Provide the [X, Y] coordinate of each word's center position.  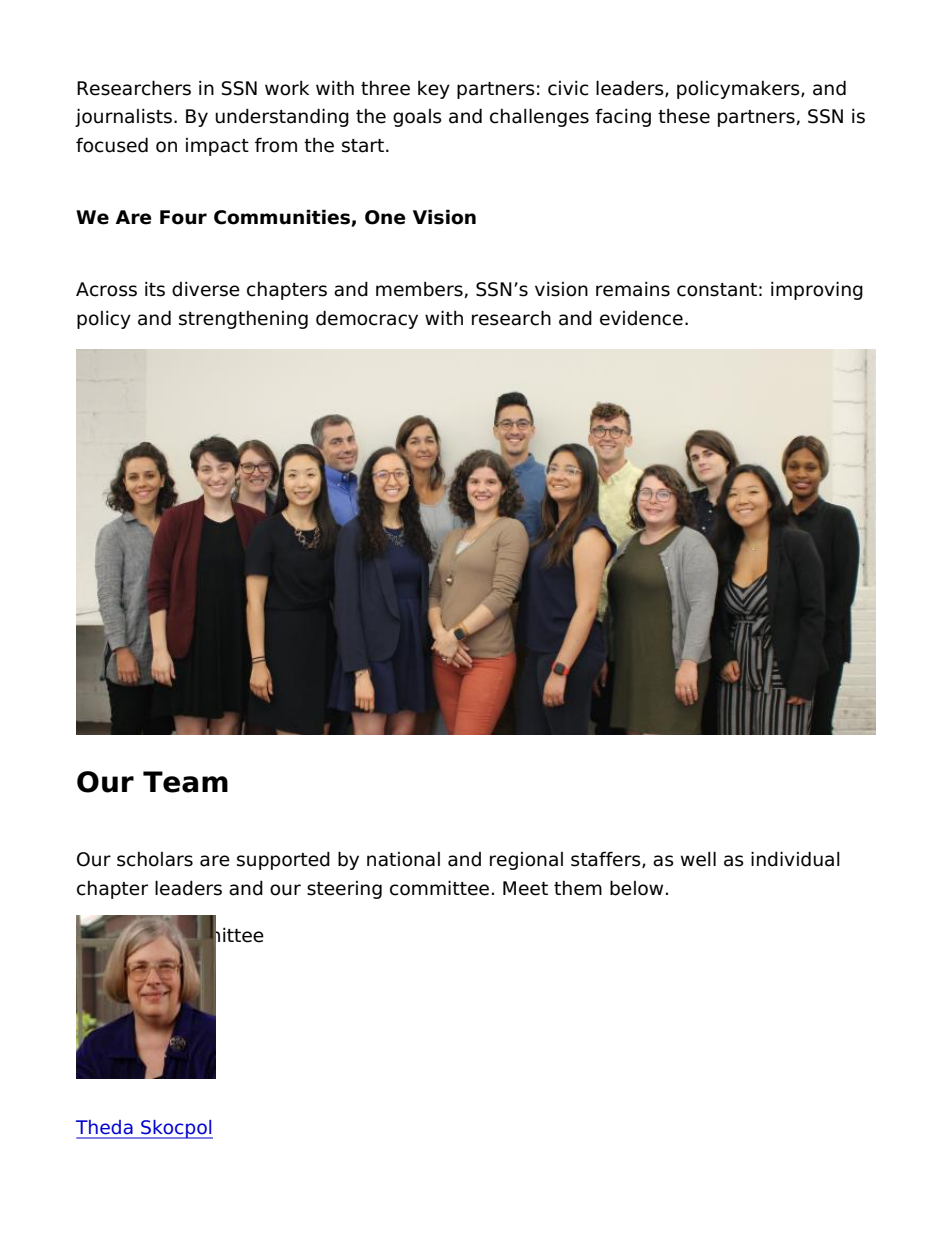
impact [217, 147]
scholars [155, 859]
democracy [367, 319]
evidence [641, 318]
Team [185, 782]
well [698, 859]
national [403, 859]
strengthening [243, 320]
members [419, 289]
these [684, 116]
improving [817, 290]
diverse [206, 289]
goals [417, 118]
